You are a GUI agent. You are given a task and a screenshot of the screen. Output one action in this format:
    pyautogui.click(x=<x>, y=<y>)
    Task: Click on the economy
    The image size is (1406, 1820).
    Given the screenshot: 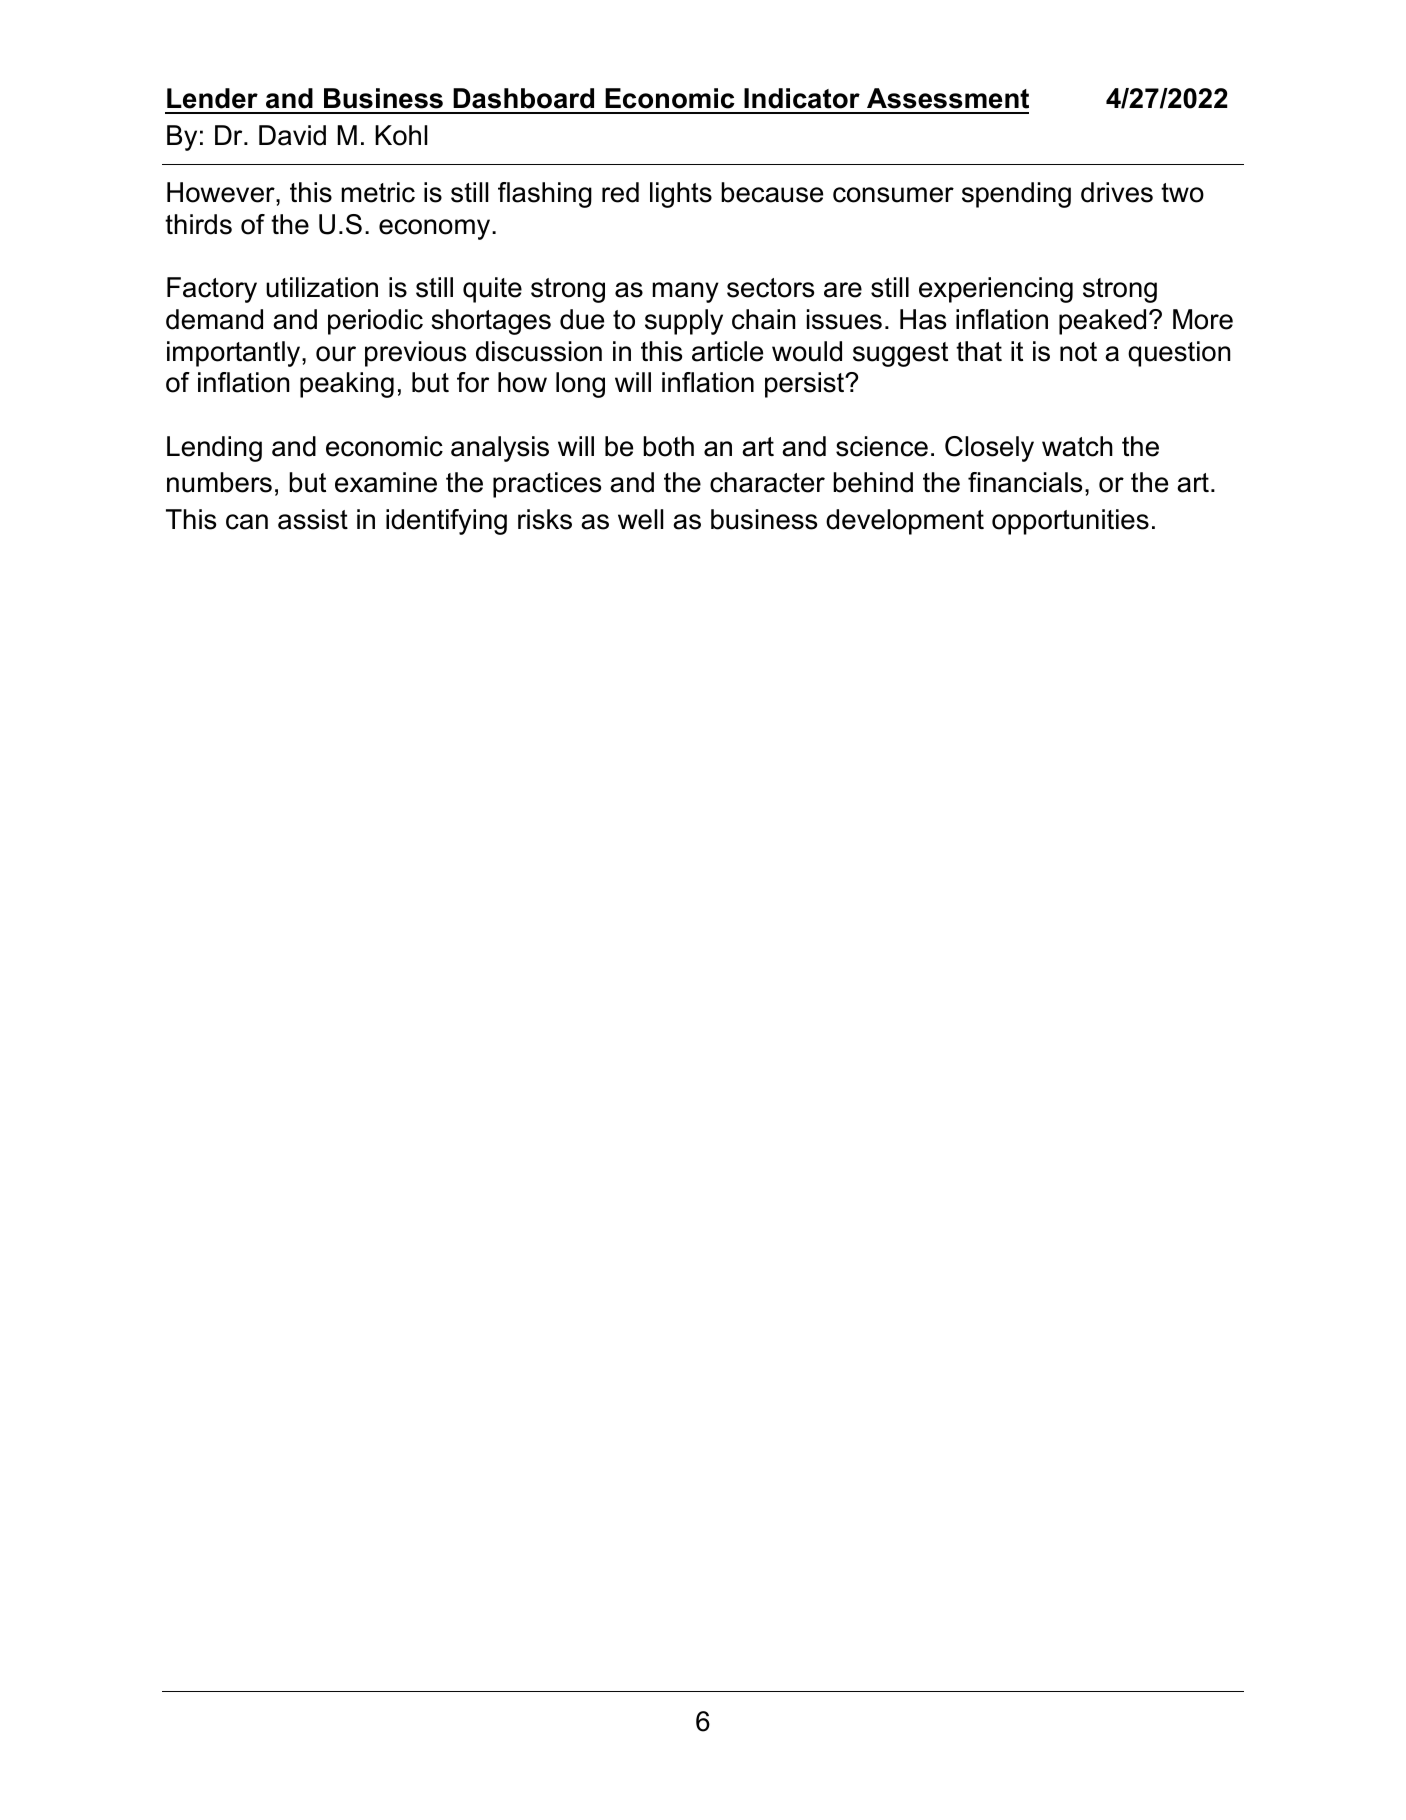 What is the action you would take?
    pyautogui.click(x=436, y=229)
